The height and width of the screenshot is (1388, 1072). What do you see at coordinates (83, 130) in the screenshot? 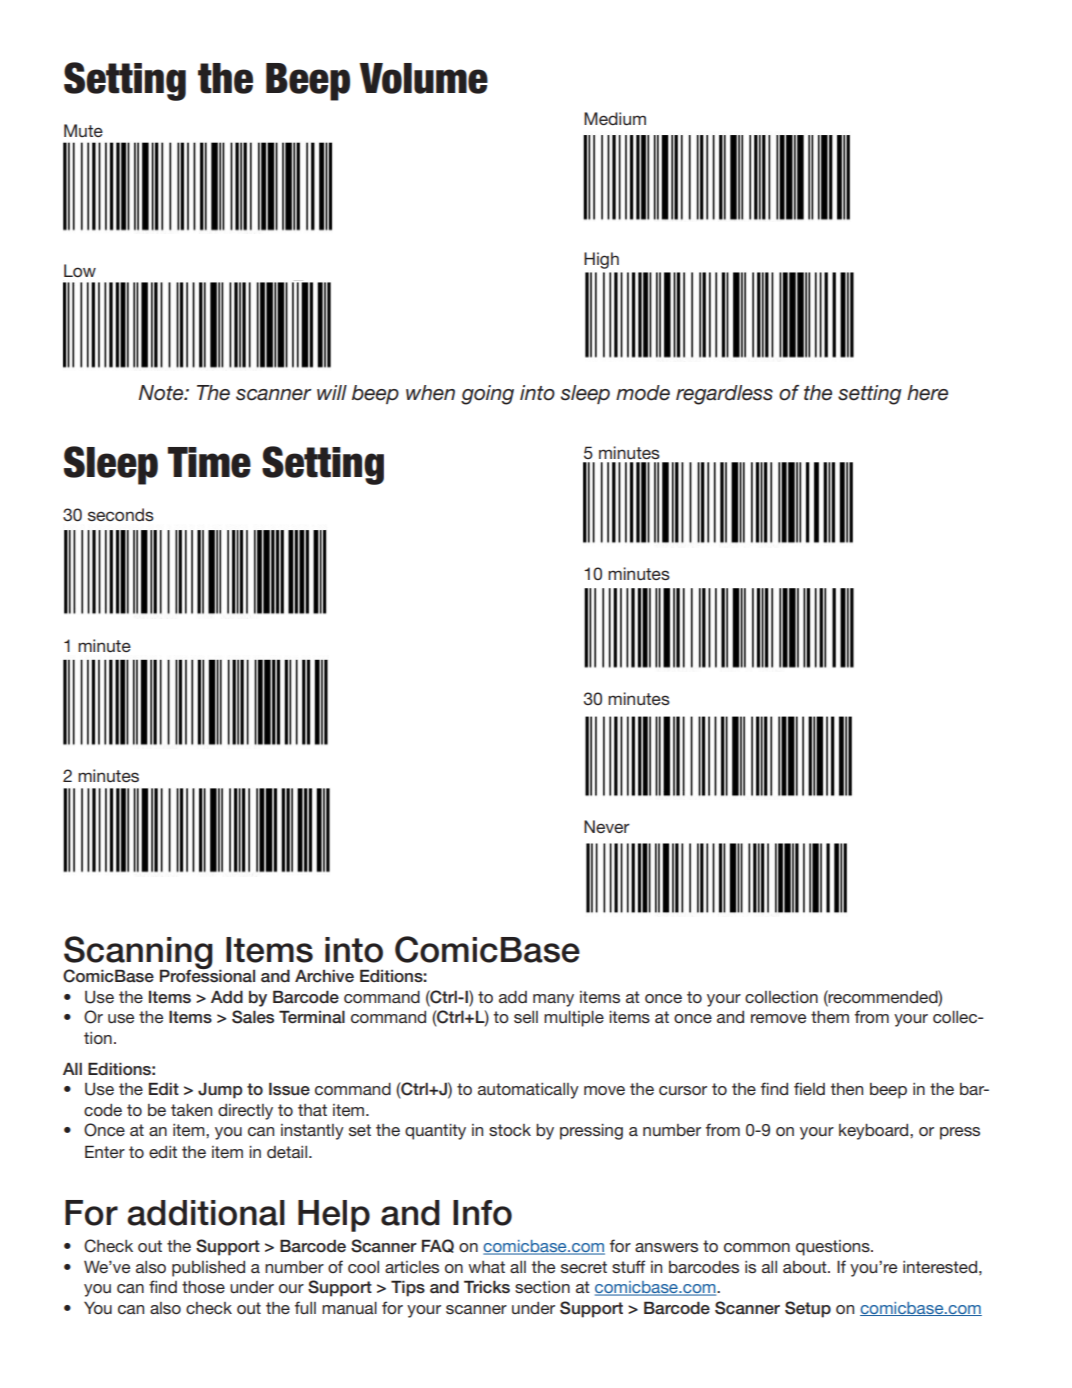
I see `Mute` at bounding box center [83, 130].
